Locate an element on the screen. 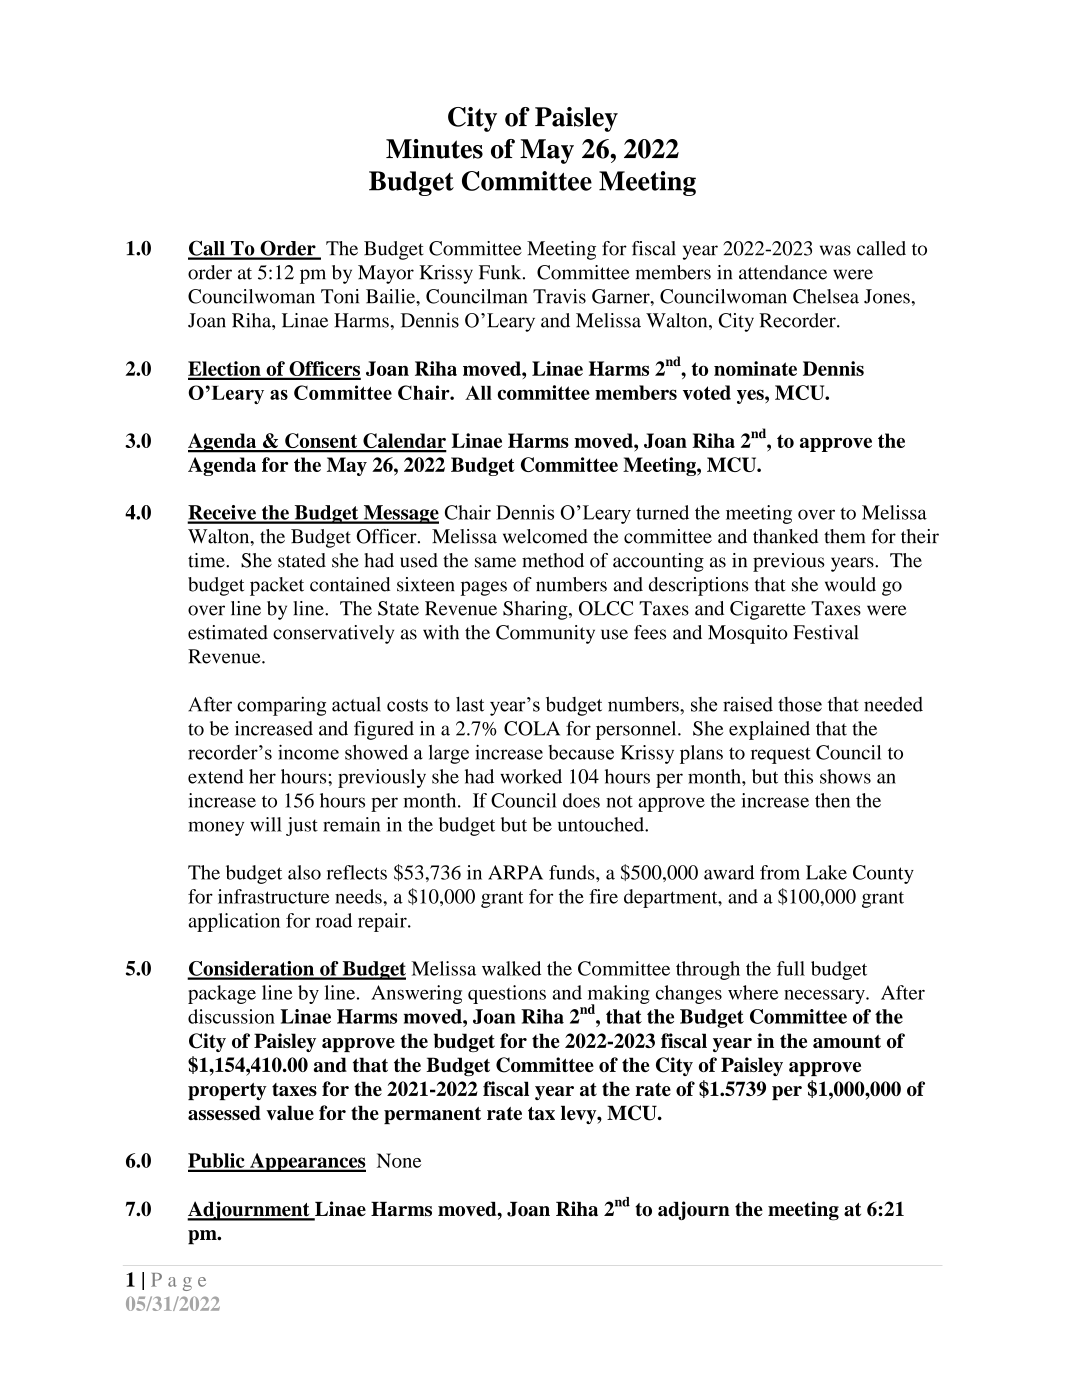 The height and width of the screenshot is (1378, 1065). value is located at coordinates (290, 1112).
